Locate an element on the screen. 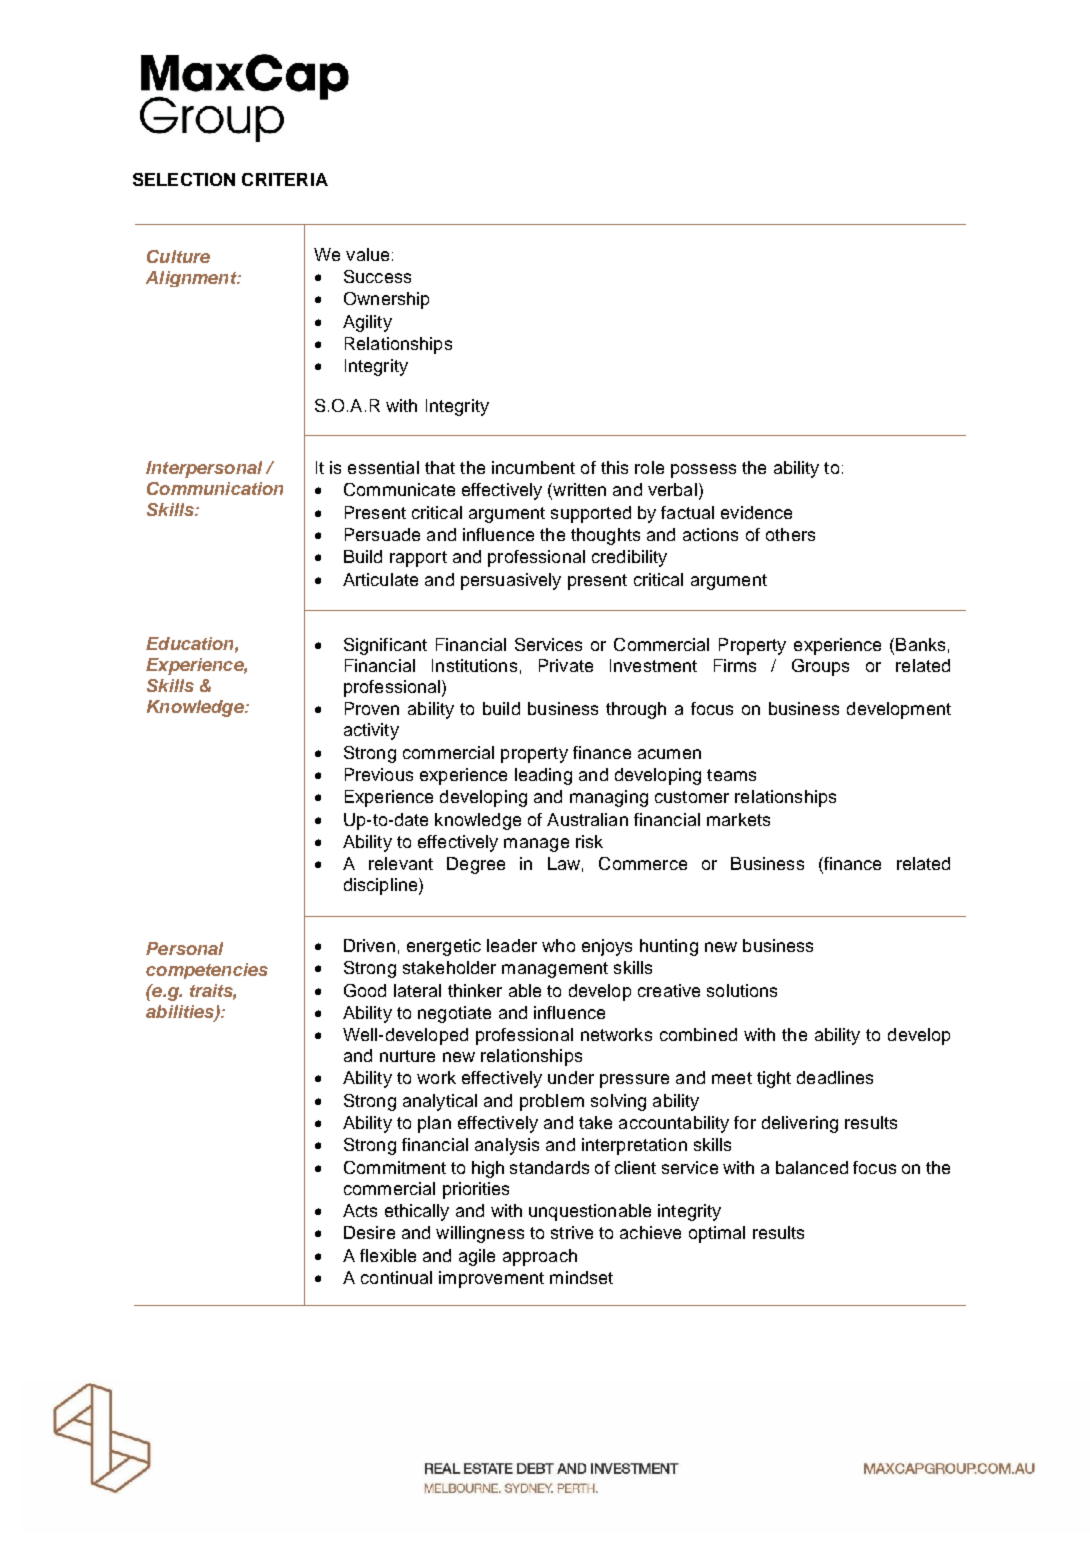  Communication is located at coordinates (215, 488).
